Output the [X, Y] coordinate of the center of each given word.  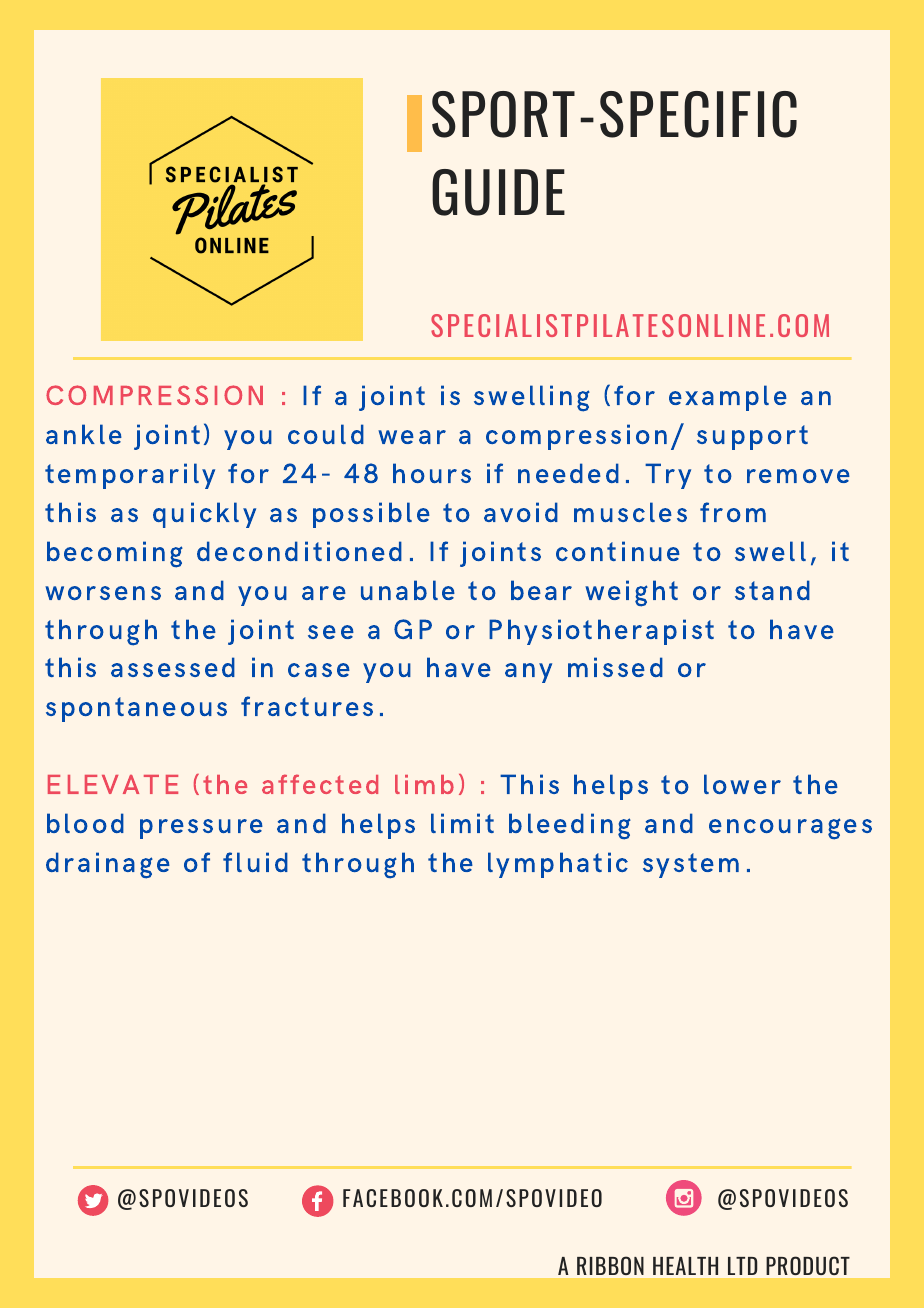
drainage [108, 865]
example [728, 398]
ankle [84, 434]
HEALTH [685, 1266]
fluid [255, 862]
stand [772, 590]
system [691, 865]
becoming [115, 554]
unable [408, 590]
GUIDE [498, 192]
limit [462, 823]
